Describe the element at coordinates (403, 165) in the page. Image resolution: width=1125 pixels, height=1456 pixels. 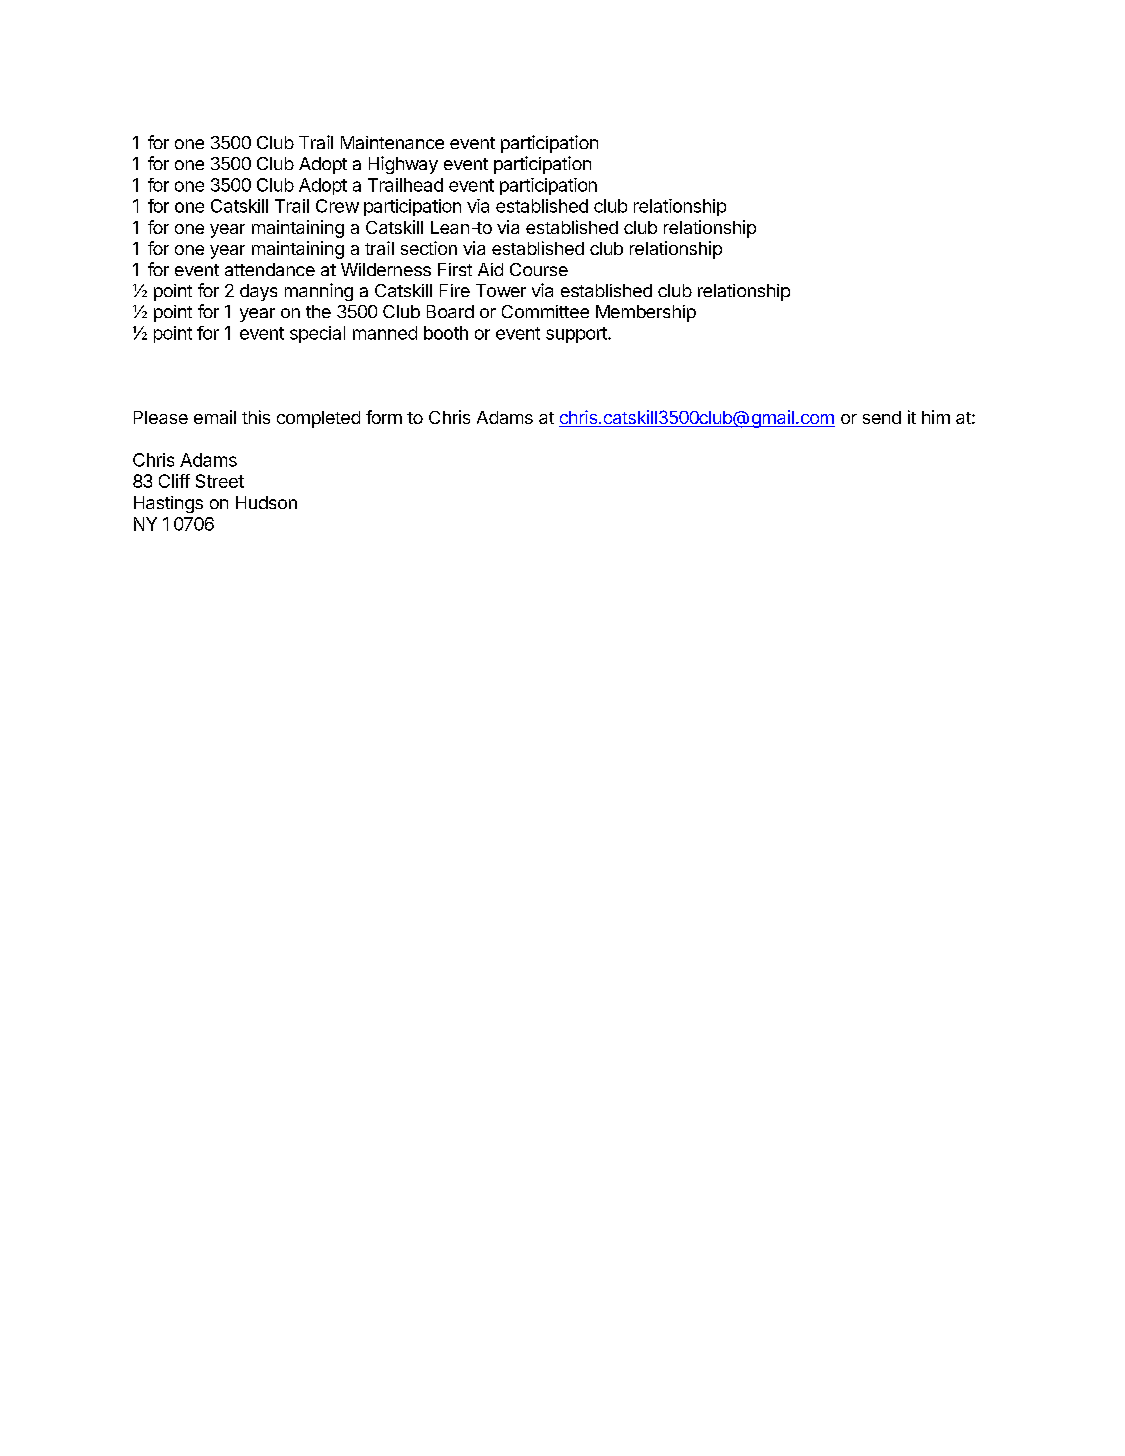
I see `Highway` at that location.
